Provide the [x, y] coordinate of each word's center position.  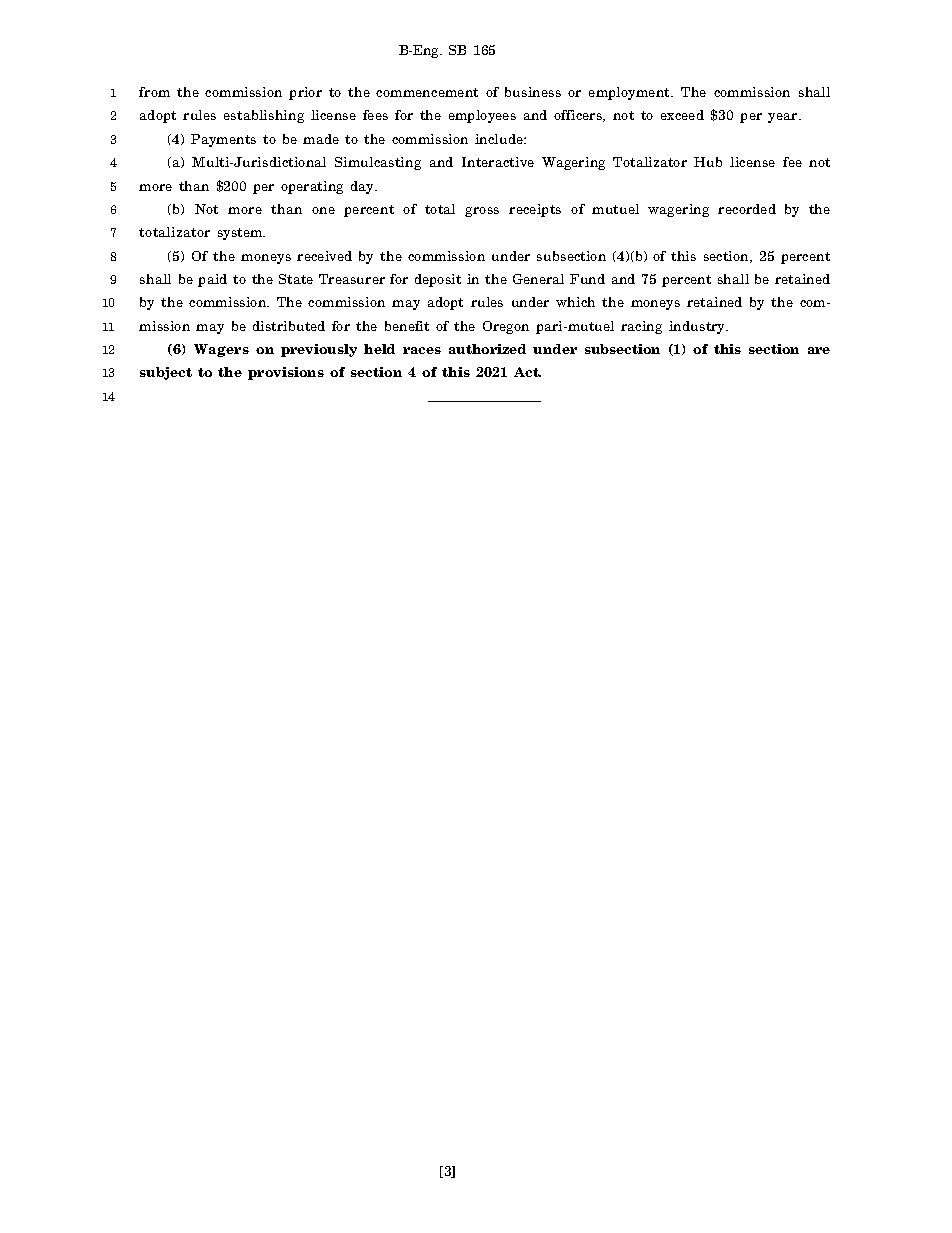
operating [312, 187]
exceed [682, 115]
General [538, 279]
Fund [587, 279]
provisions [286, 373]
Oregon [506, 327]
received [324, 256]
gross [482, 212]
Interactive [498, 162]
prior [305, 93]
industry [698, 327]
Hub [708, 162]
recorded [747, 209]
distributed [289, 326]
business [533, 92]
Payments [223, 140]
